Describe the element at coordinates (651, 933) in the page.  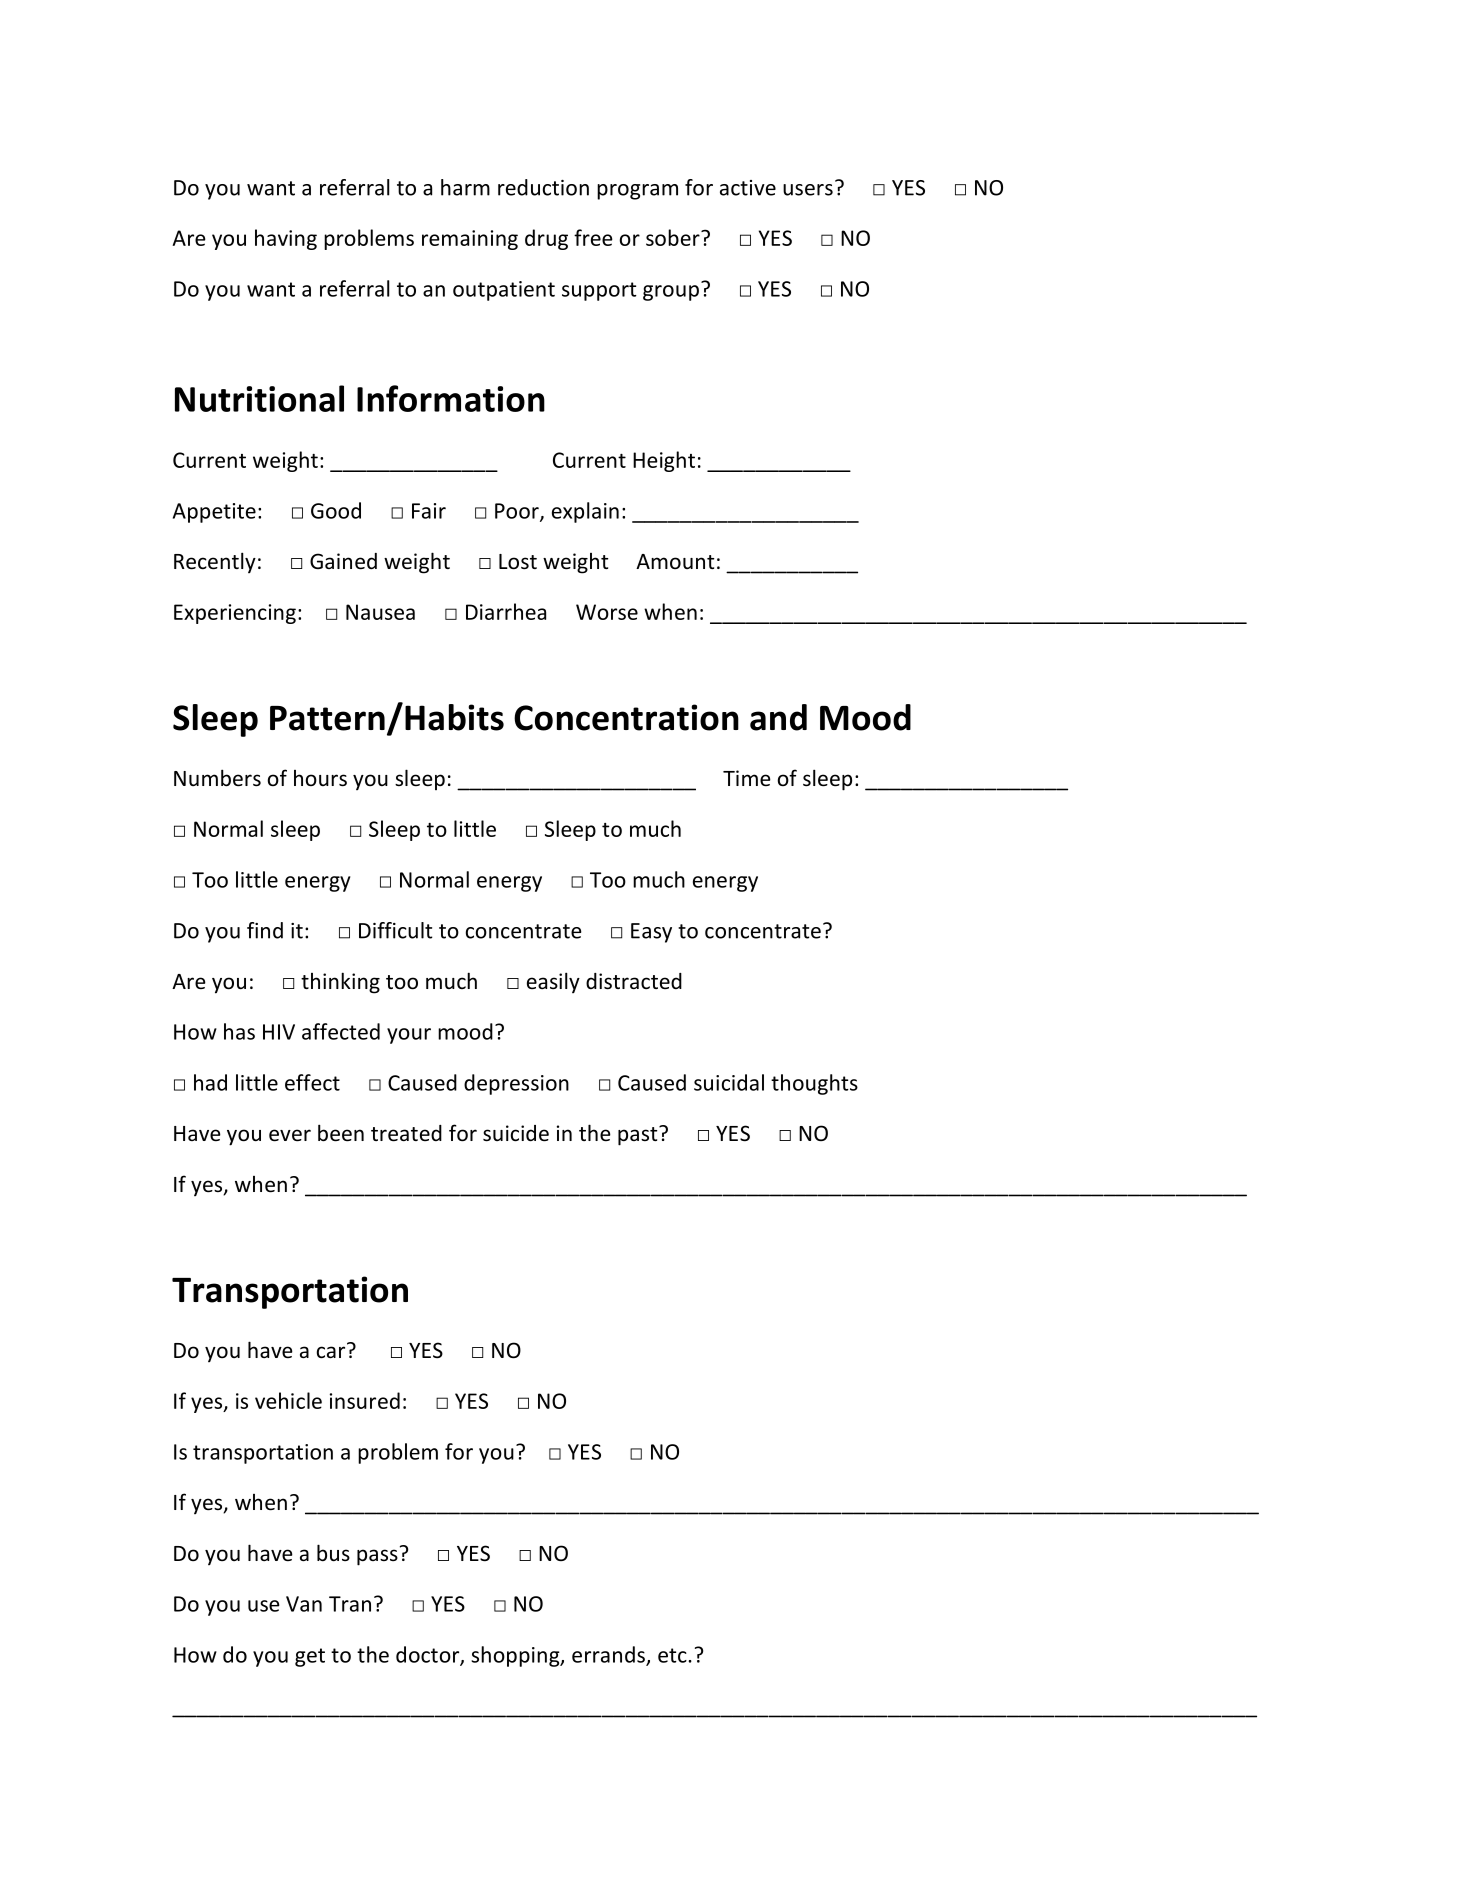
I see `Easy` at that location.
